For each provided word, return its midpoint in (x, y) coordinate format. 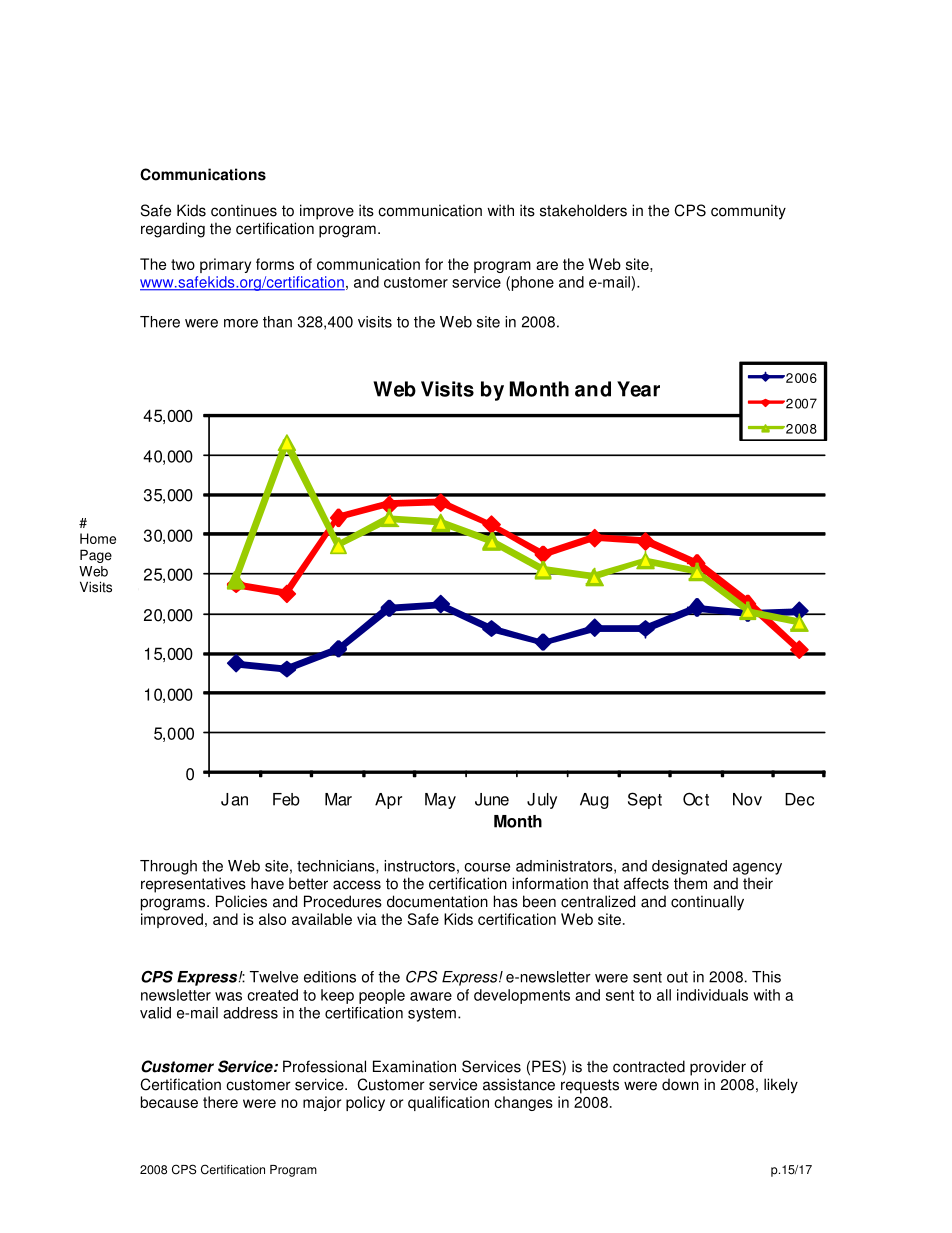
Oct (696, 799)
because (169, 1102)
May (440, 801)
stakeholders (583, 210)
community (748, 212)
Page (96, 556)
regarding (173, 230)
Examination (414, 1066)
